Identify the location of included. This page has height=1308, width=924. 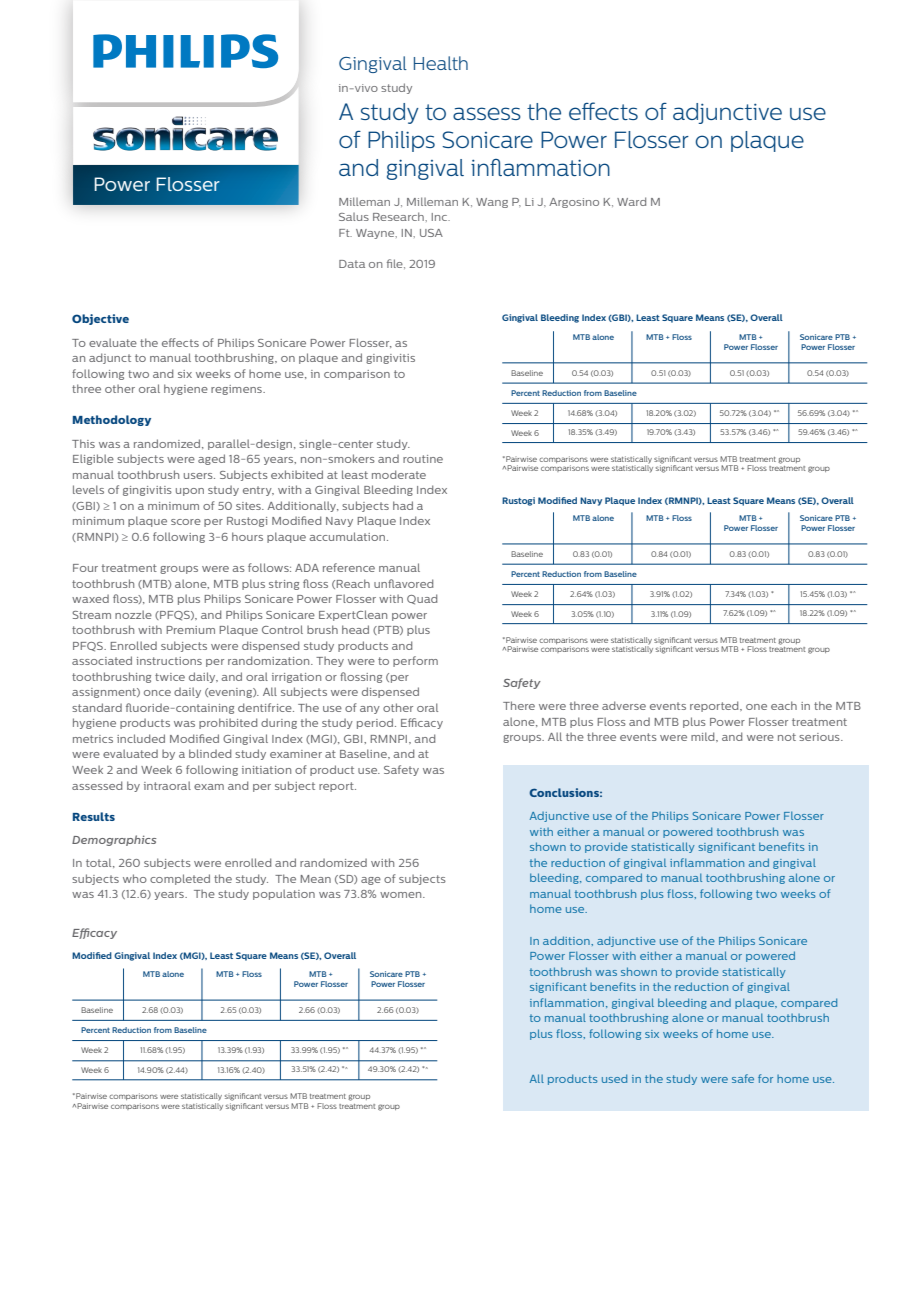
(141, 738).
